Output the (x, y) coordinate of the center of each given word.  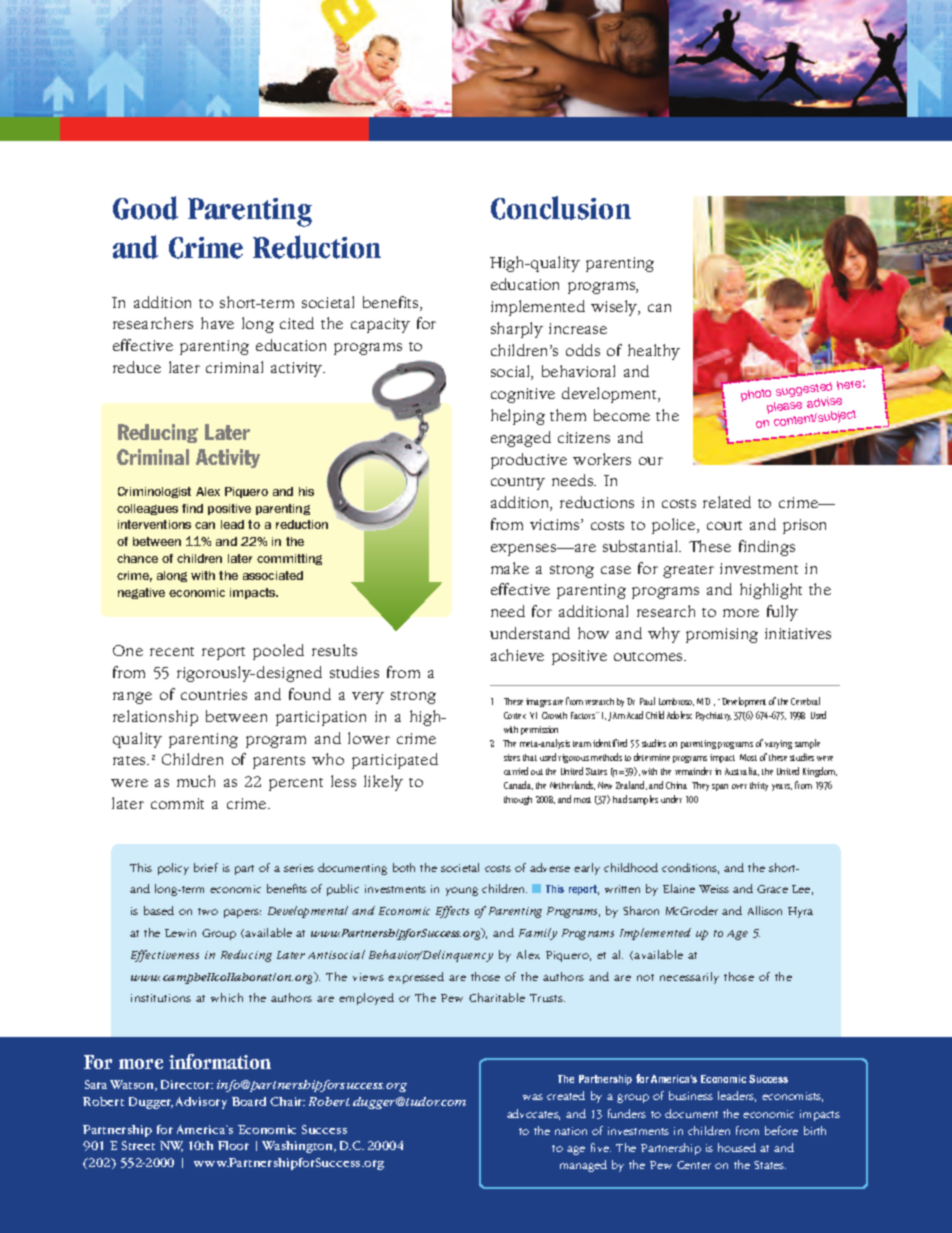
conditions (690, 868)
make (510, 568)
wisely (615, 308)
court (724, 525)
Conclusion (561, 208)
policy (173, 869)
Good (145, 208)
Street (138, 1145)
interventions (154, 524)
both (404, 867)
